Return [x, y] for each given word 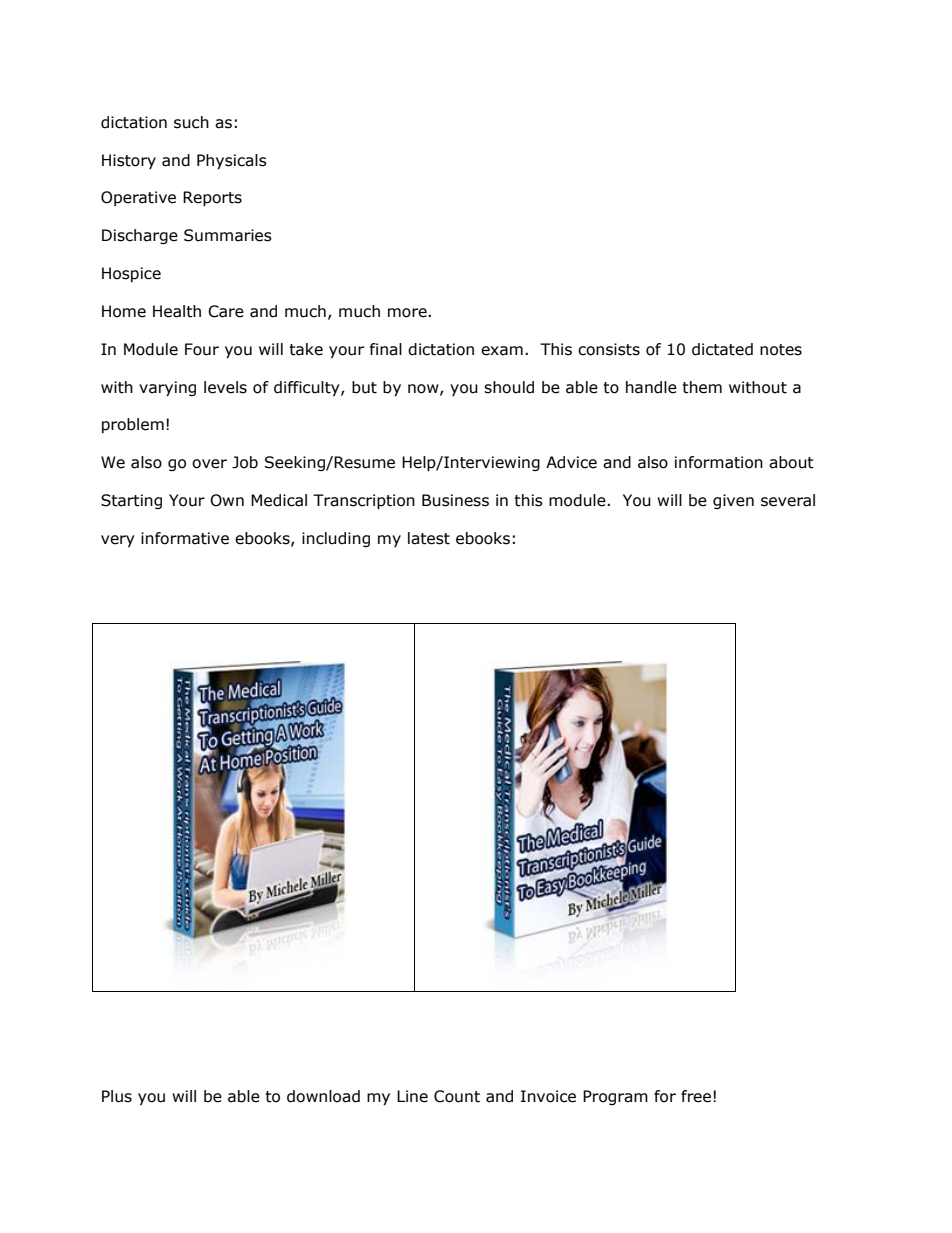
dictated [722, 349]
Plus [117, 1096]
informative [185, 538]
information [719, 462]
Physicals [232, 161]
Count [457, 1096]
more [408, 313]
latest [429, 538]
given [733, 501]
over [209, 464]
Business [455, 500]
